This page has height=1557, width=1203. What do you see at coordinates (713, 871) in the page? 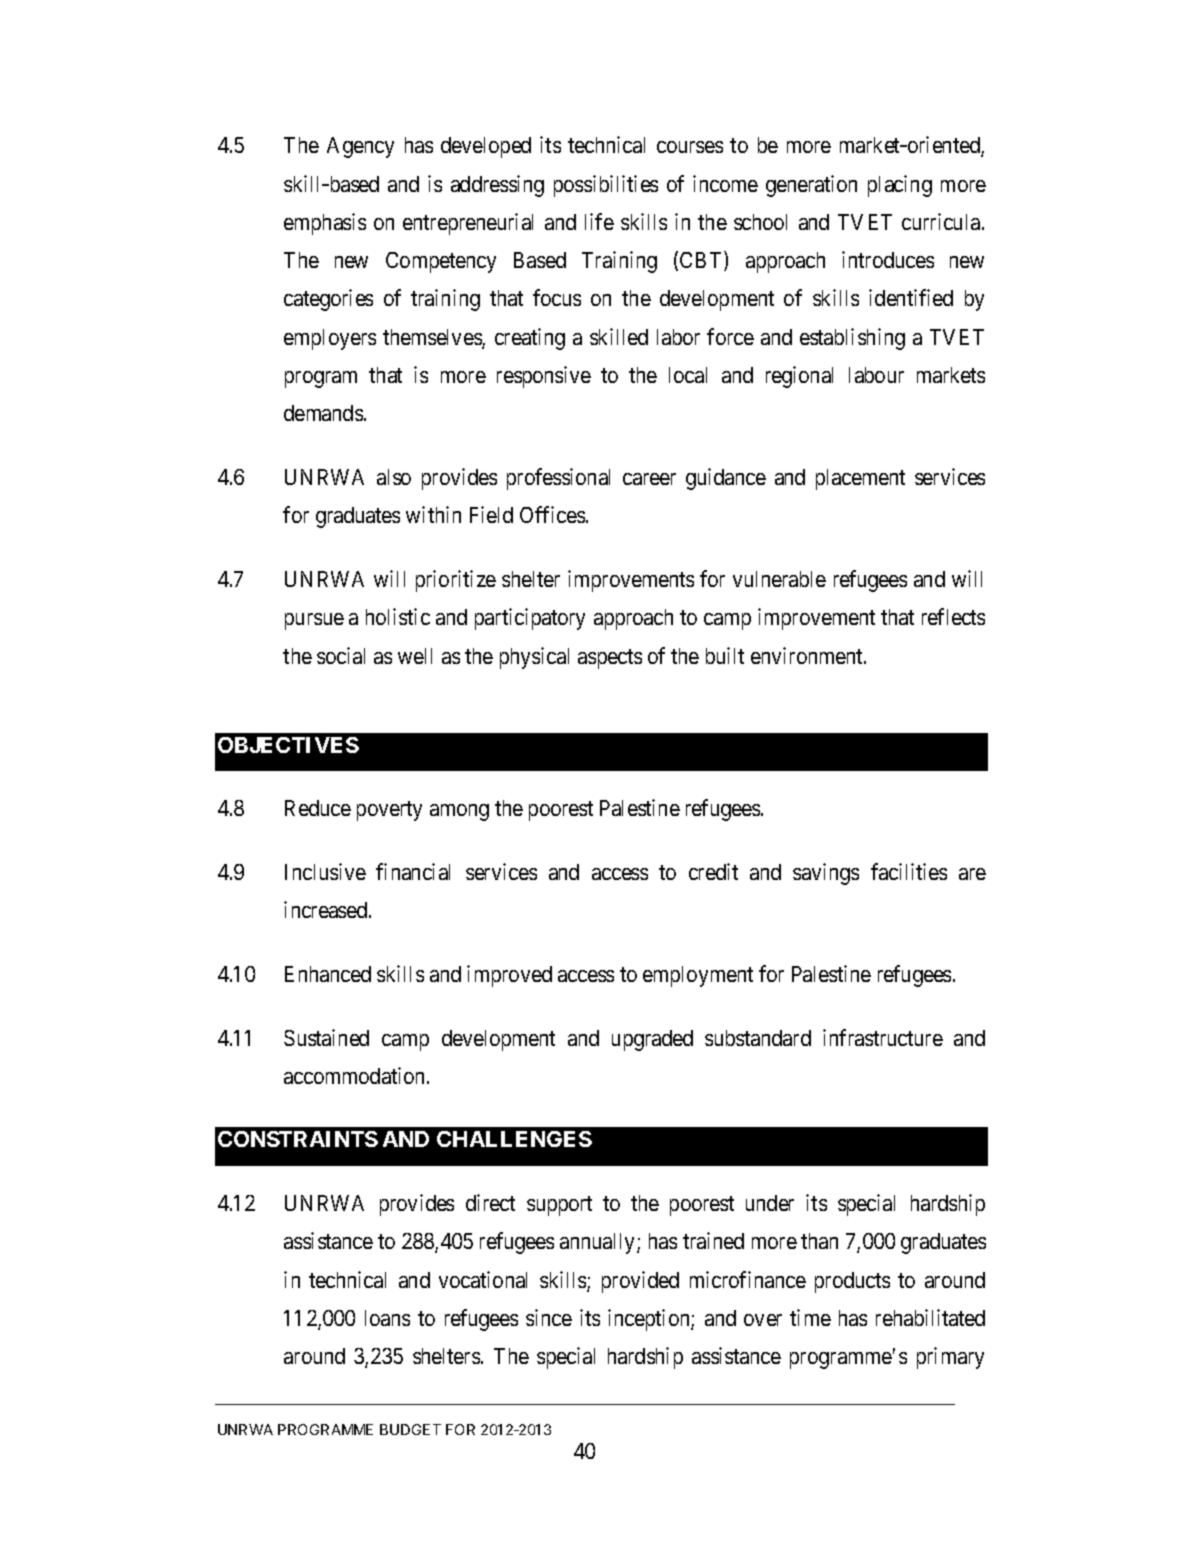
I see `credit` at bounding box center [713, 871].
